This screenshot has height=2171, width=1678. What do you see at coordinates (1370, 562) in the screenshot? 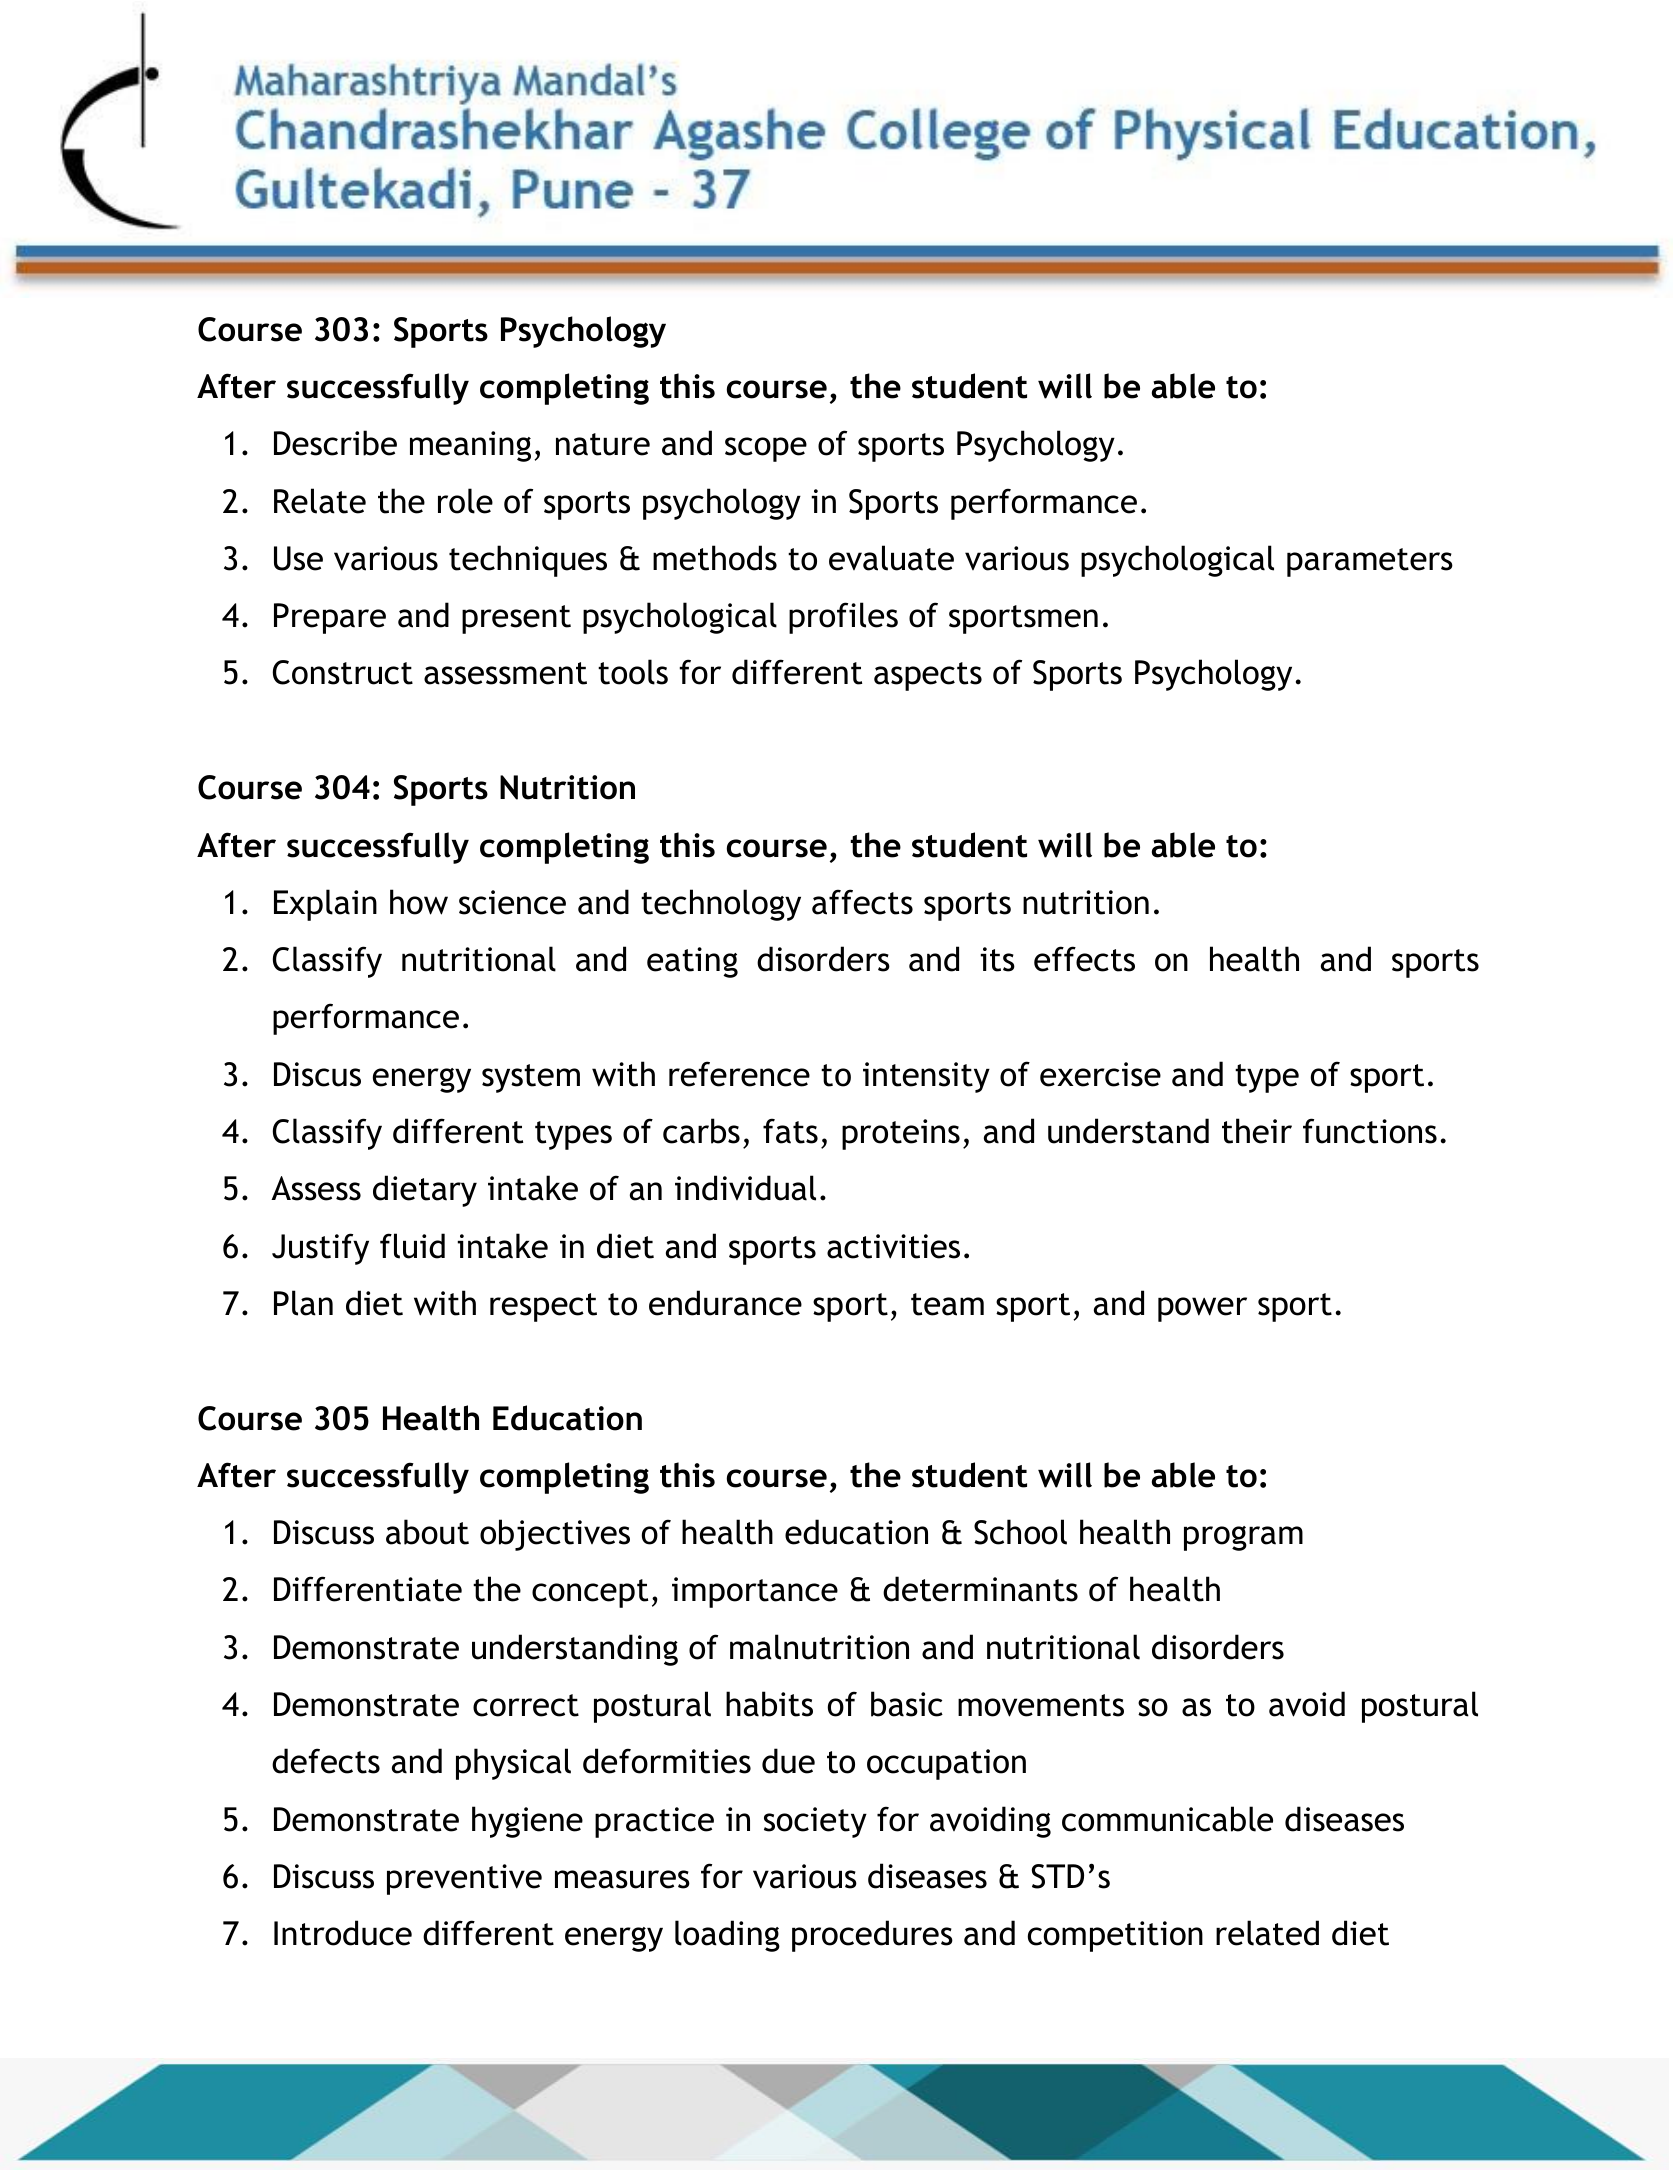
I see `parameters` at bounding box center [1370, 562].
